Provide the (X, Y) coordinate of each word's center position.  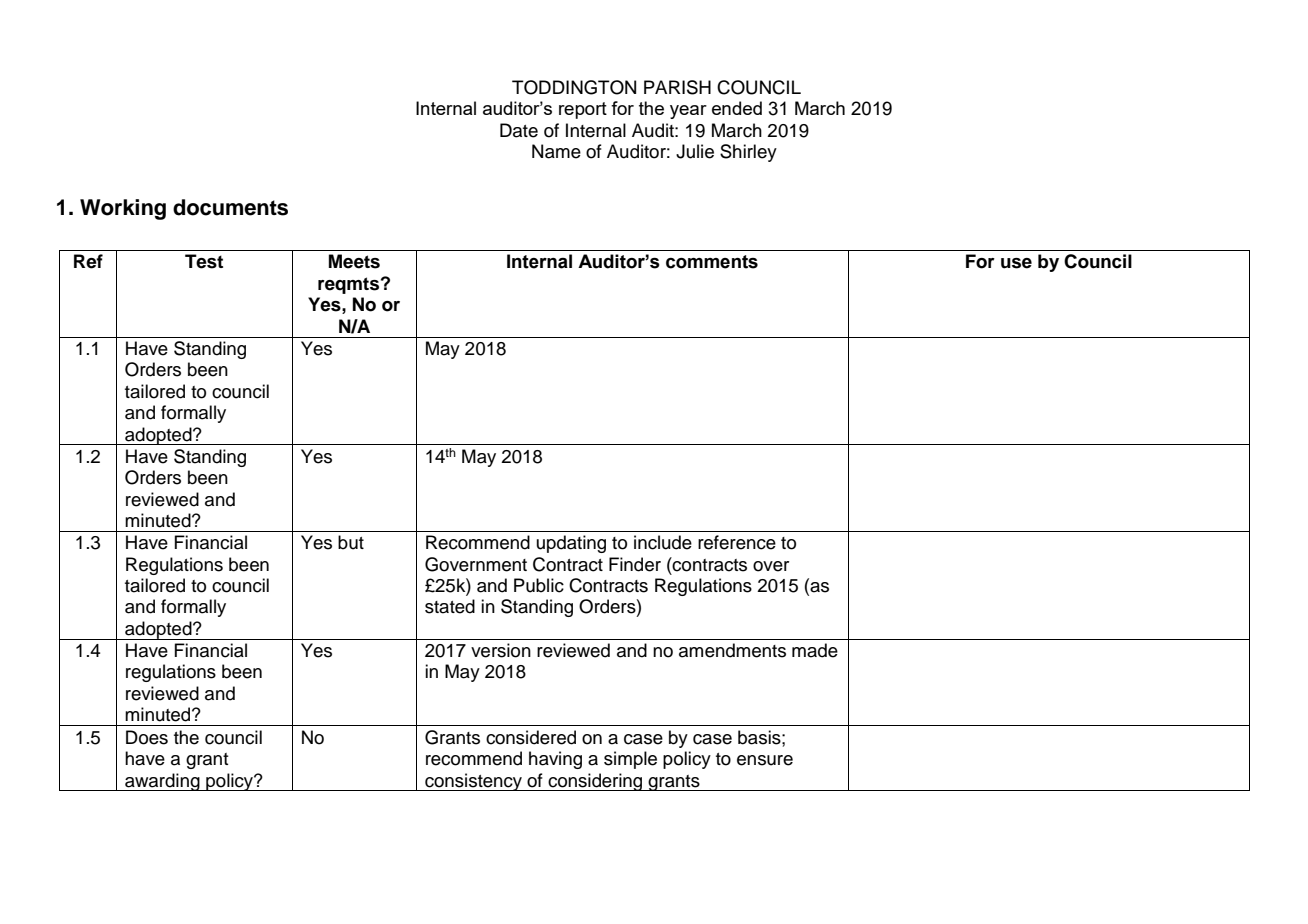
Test (204, 261)
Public (539, 585)
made (815, 650)
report (583, 110)
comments (712, 262)
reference (737, 542)
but (351, 542)
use (1016, 263)
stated (450, 606)
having (555, 760)
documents (230, 207)
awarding (162, 782)
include (663, 542)
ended (737, 108)
